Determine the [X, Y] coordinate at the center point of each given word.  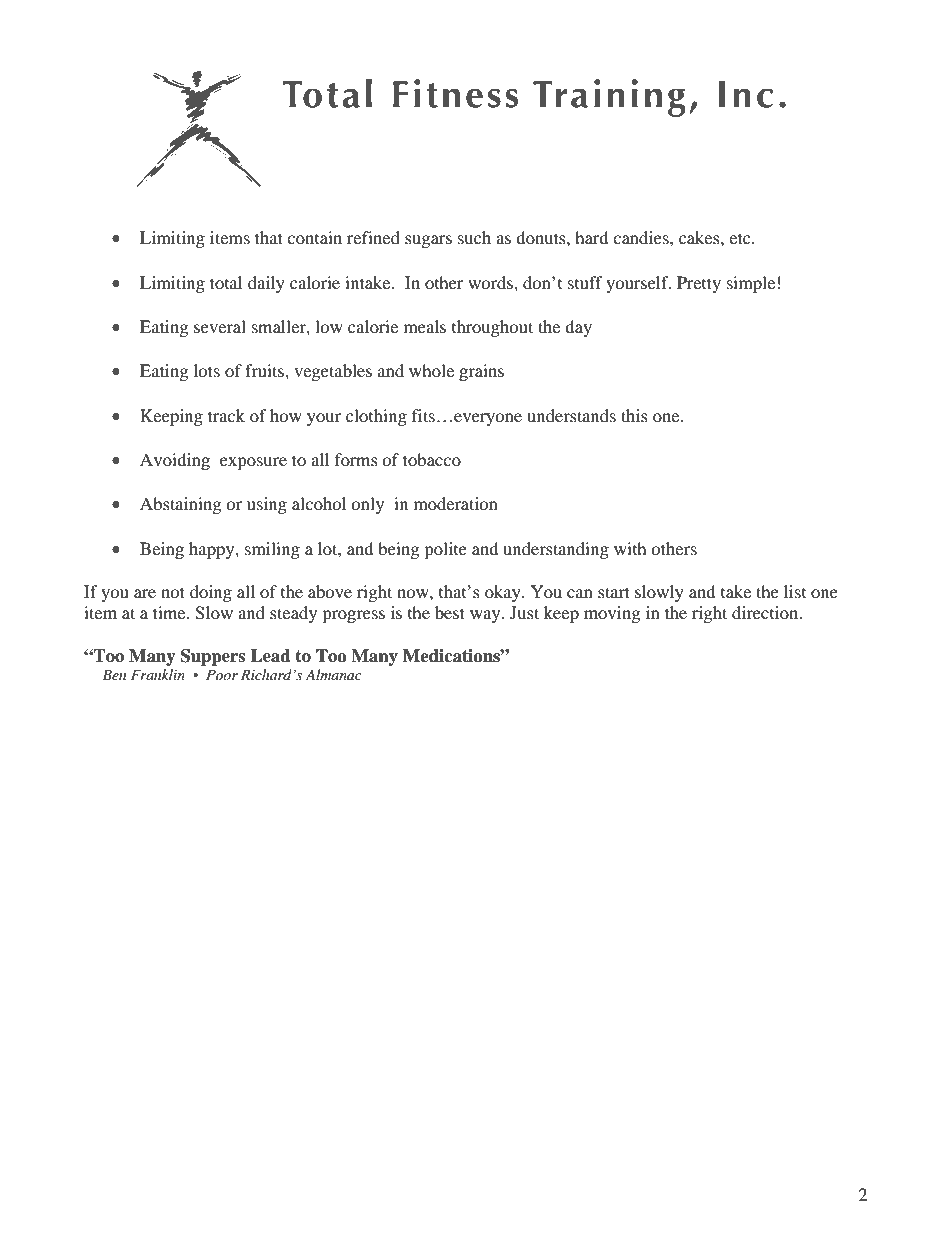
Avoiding [175, 461]
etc [741, 238]
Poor [222, 674]
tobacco [432, 459]
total [226, 282]
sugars [428, 241]
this [634, 415]
